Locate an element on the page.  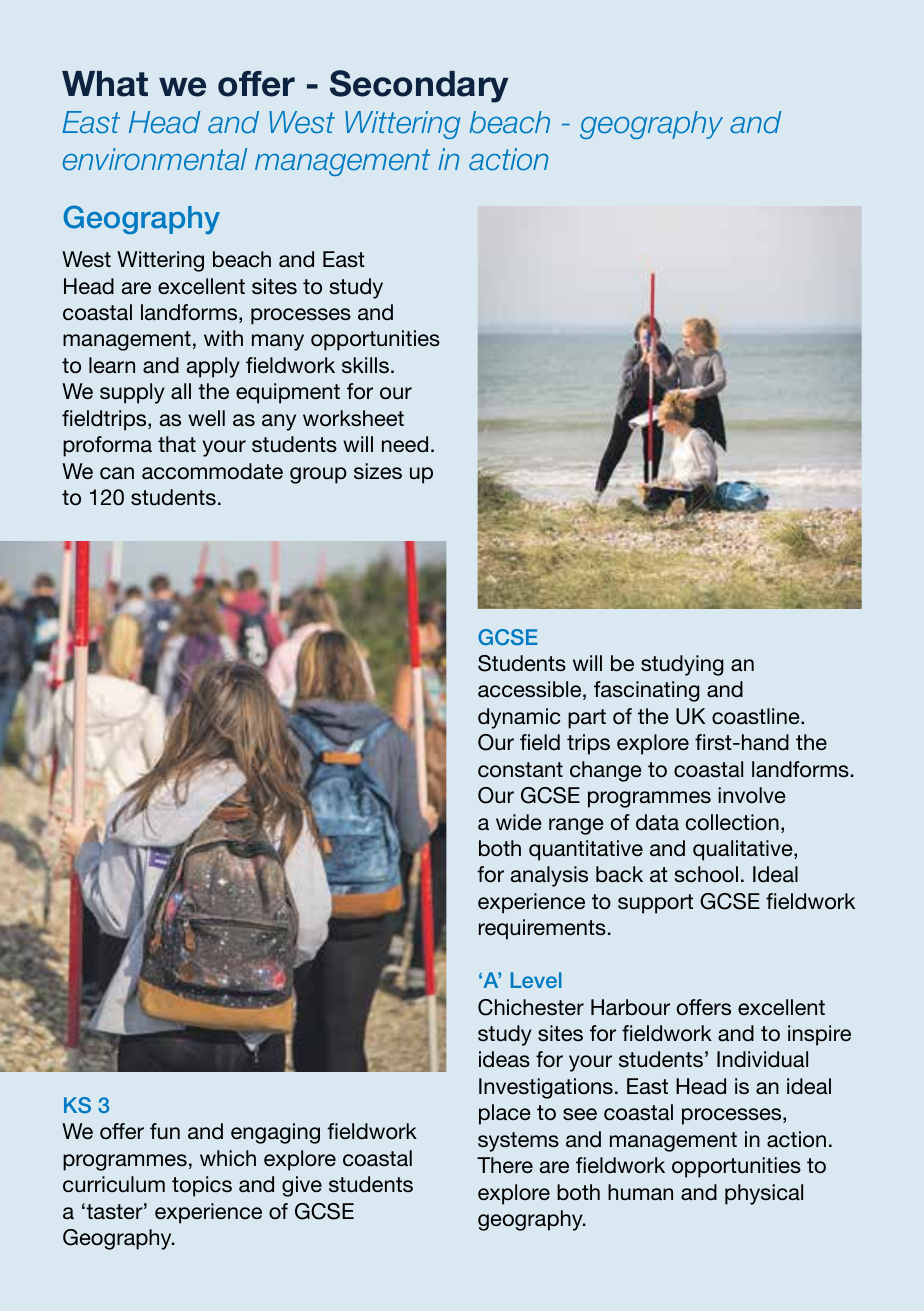
all is located at coordinates (181, 391).
